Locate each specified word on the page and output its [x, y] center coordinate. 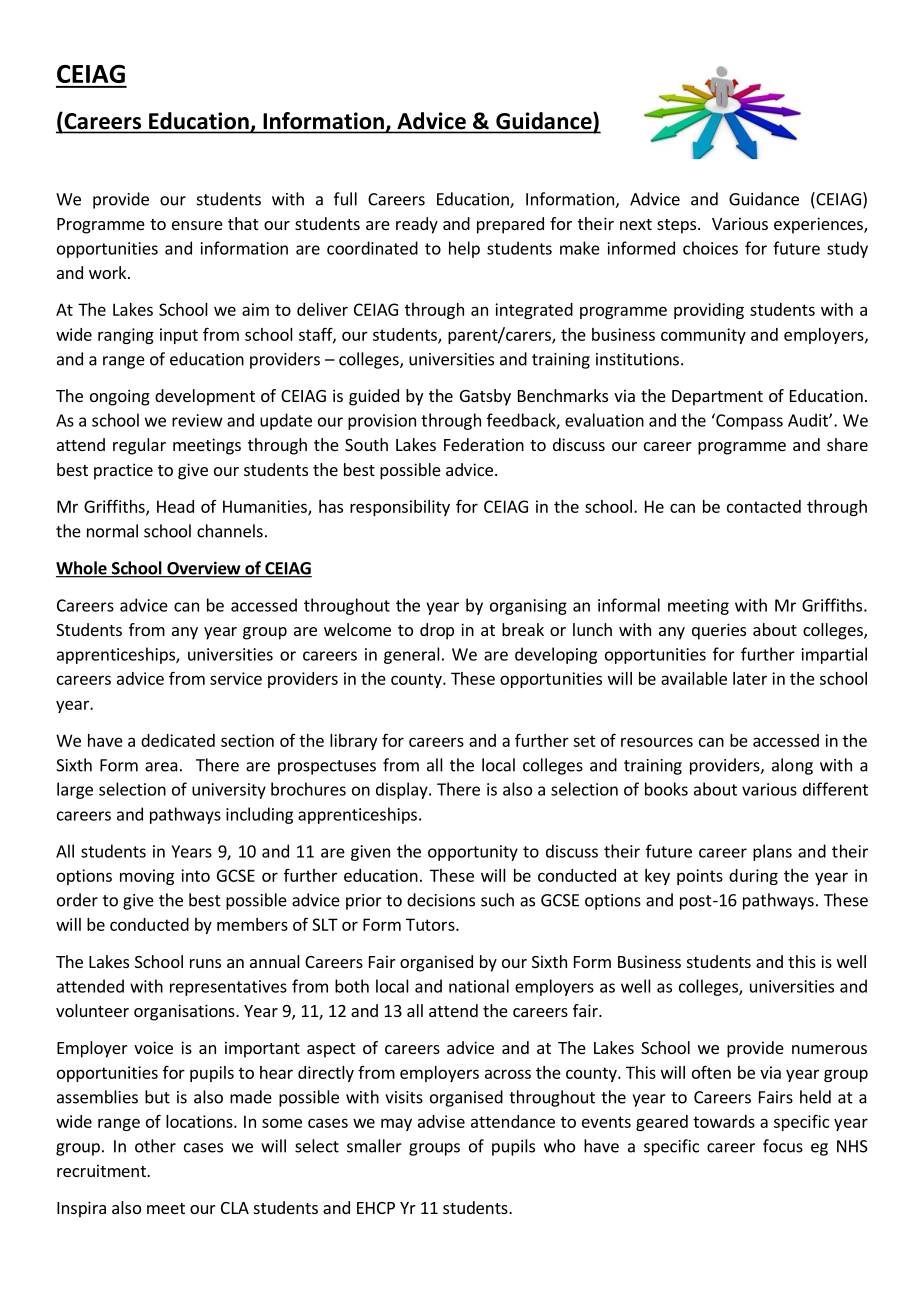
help [464, 249]
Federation [484, 444]
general [412, 655]
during [753, 877]
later [750, 678]
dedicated [178, 740]
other [155, 1146]
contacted [764, 506]
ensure [197, 225]
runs [205, 963]
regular [139, 446]
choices [710, 248]
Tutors [431, 924]
